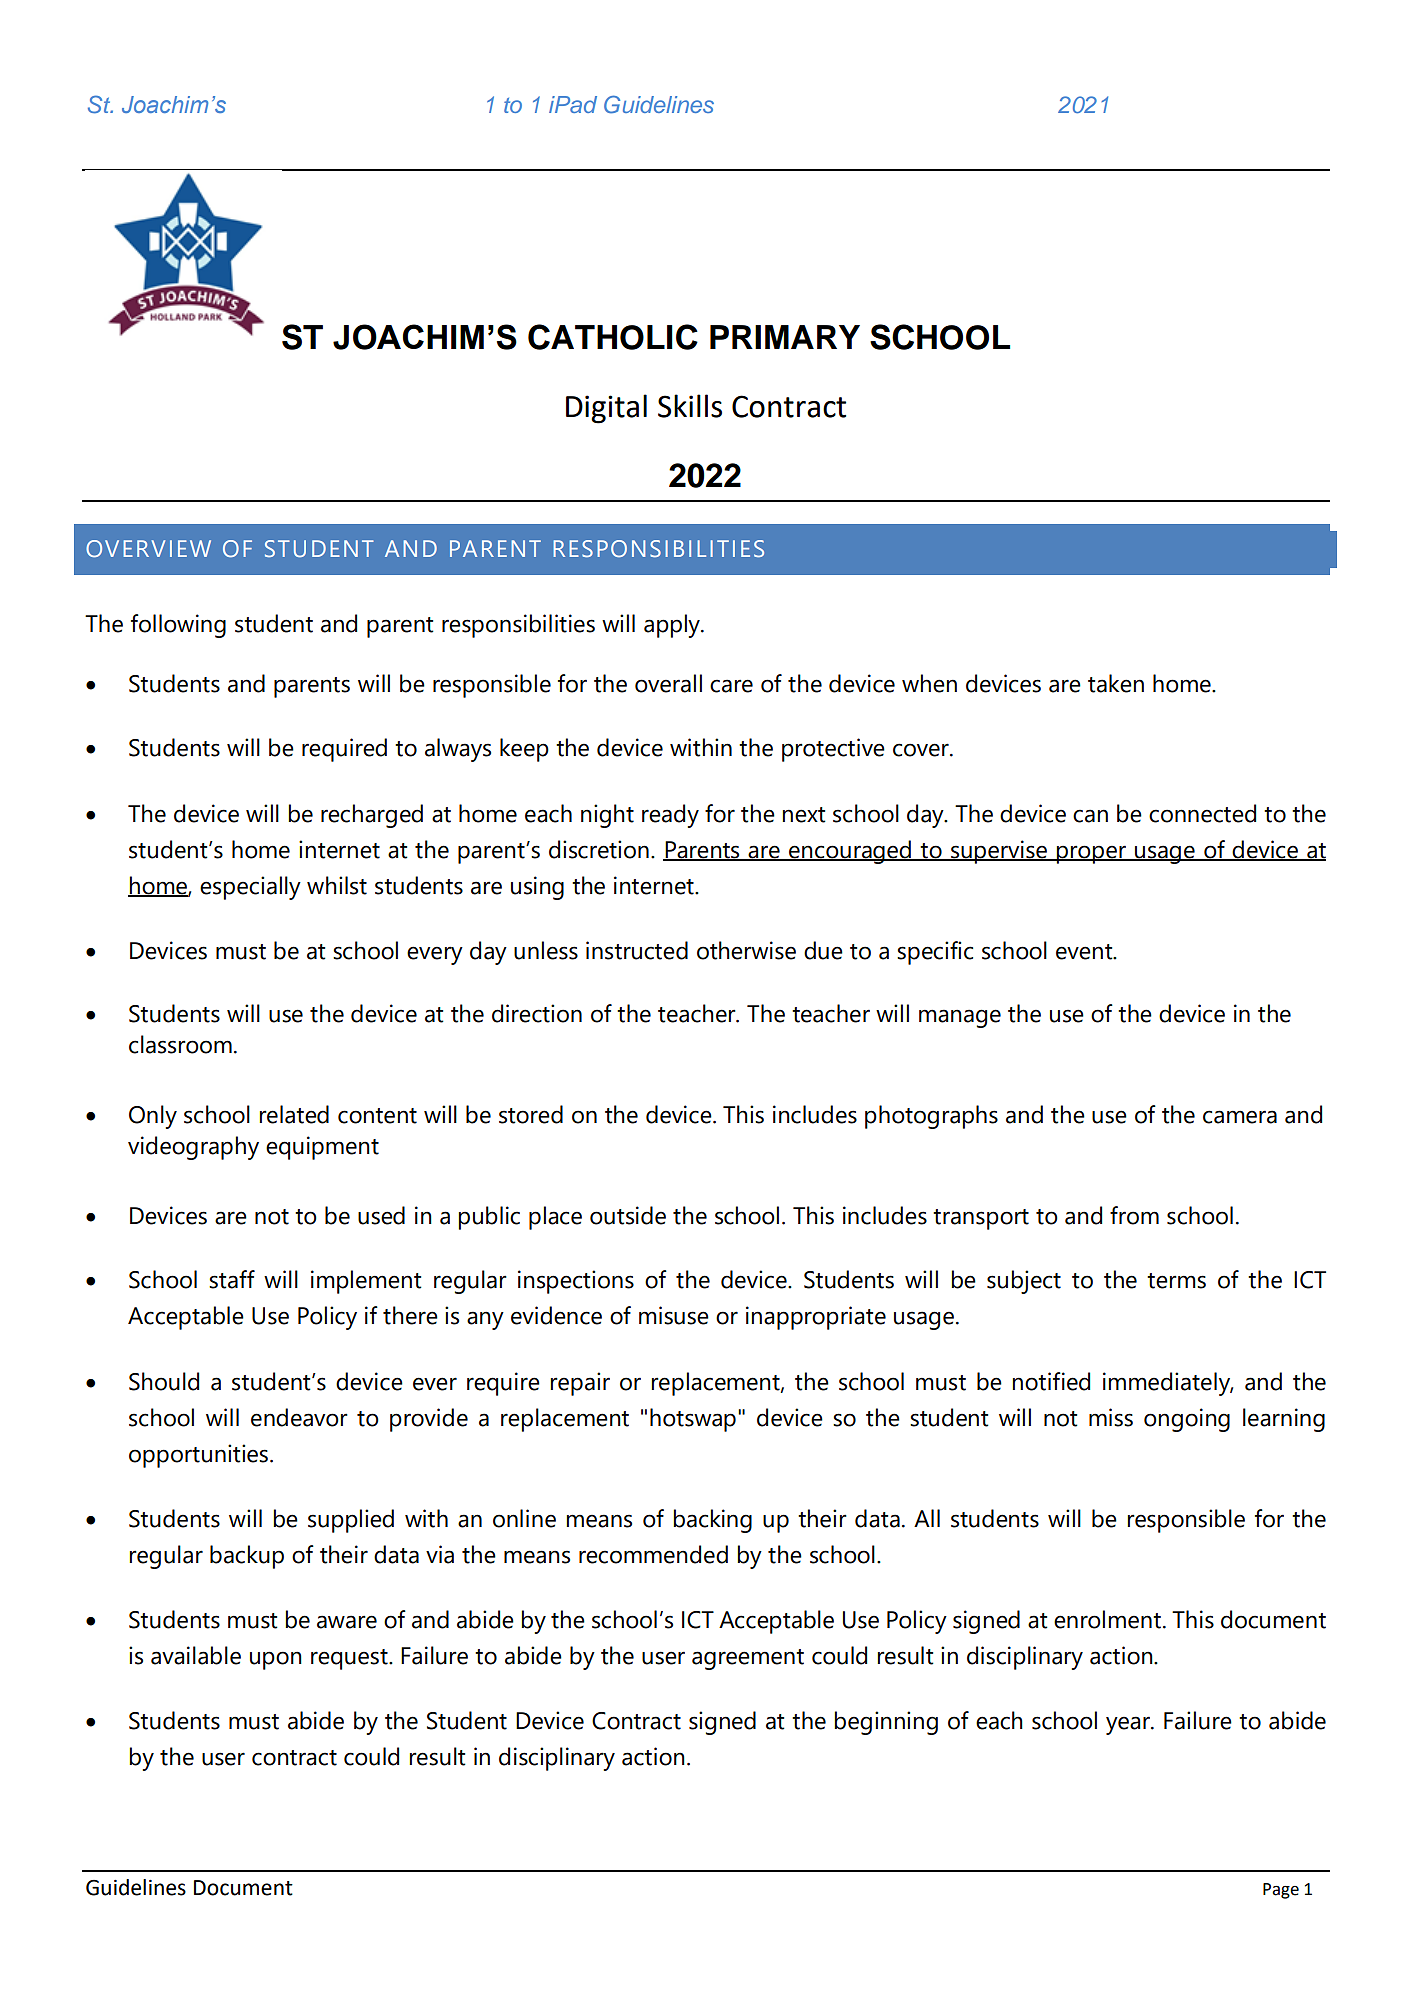 The height and width of the document is (1996, 1411). I want to click on can, so click(1090, 816).
